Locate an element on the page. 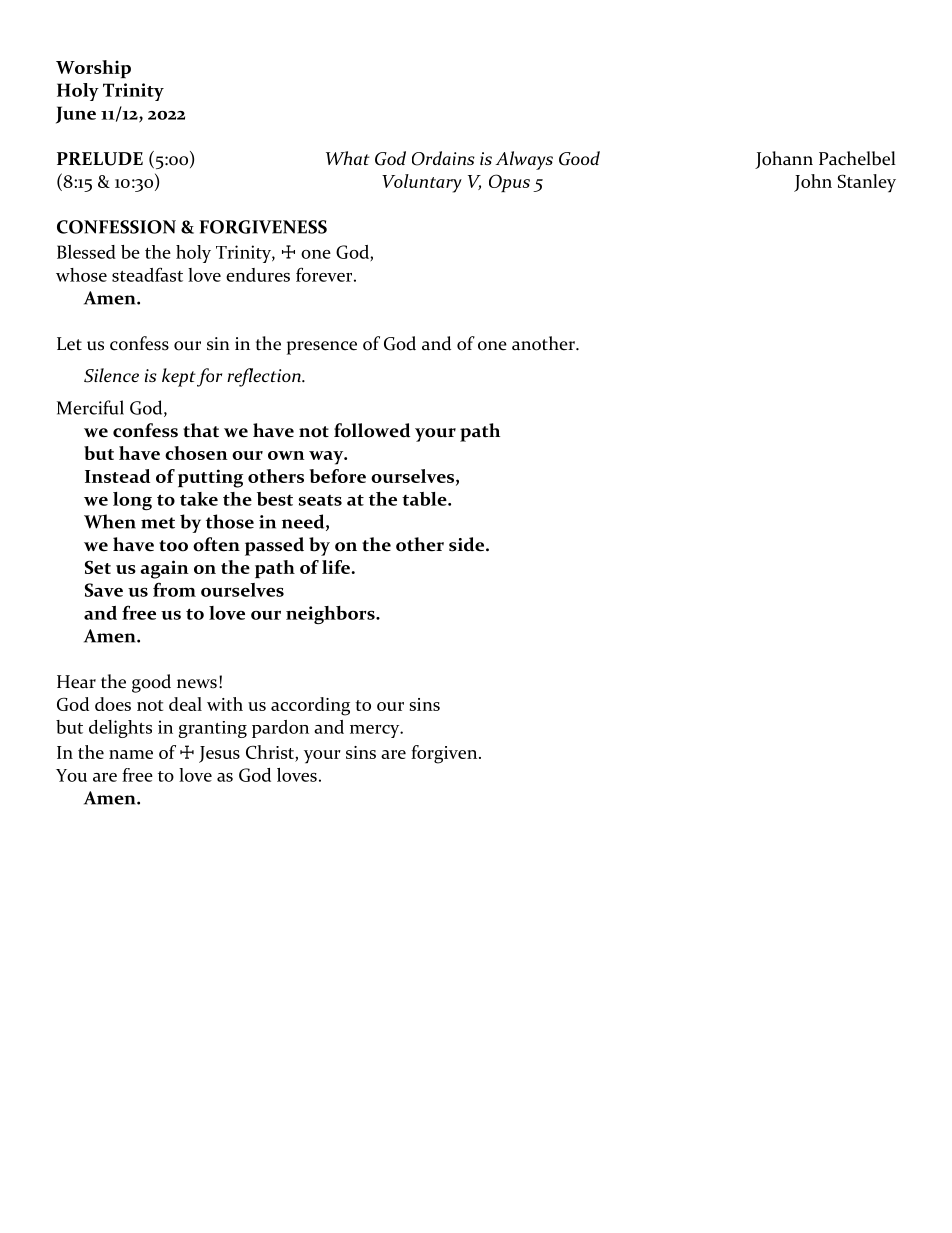 This page has width=952, height=1233. table is located at coordinates (425, 499).
